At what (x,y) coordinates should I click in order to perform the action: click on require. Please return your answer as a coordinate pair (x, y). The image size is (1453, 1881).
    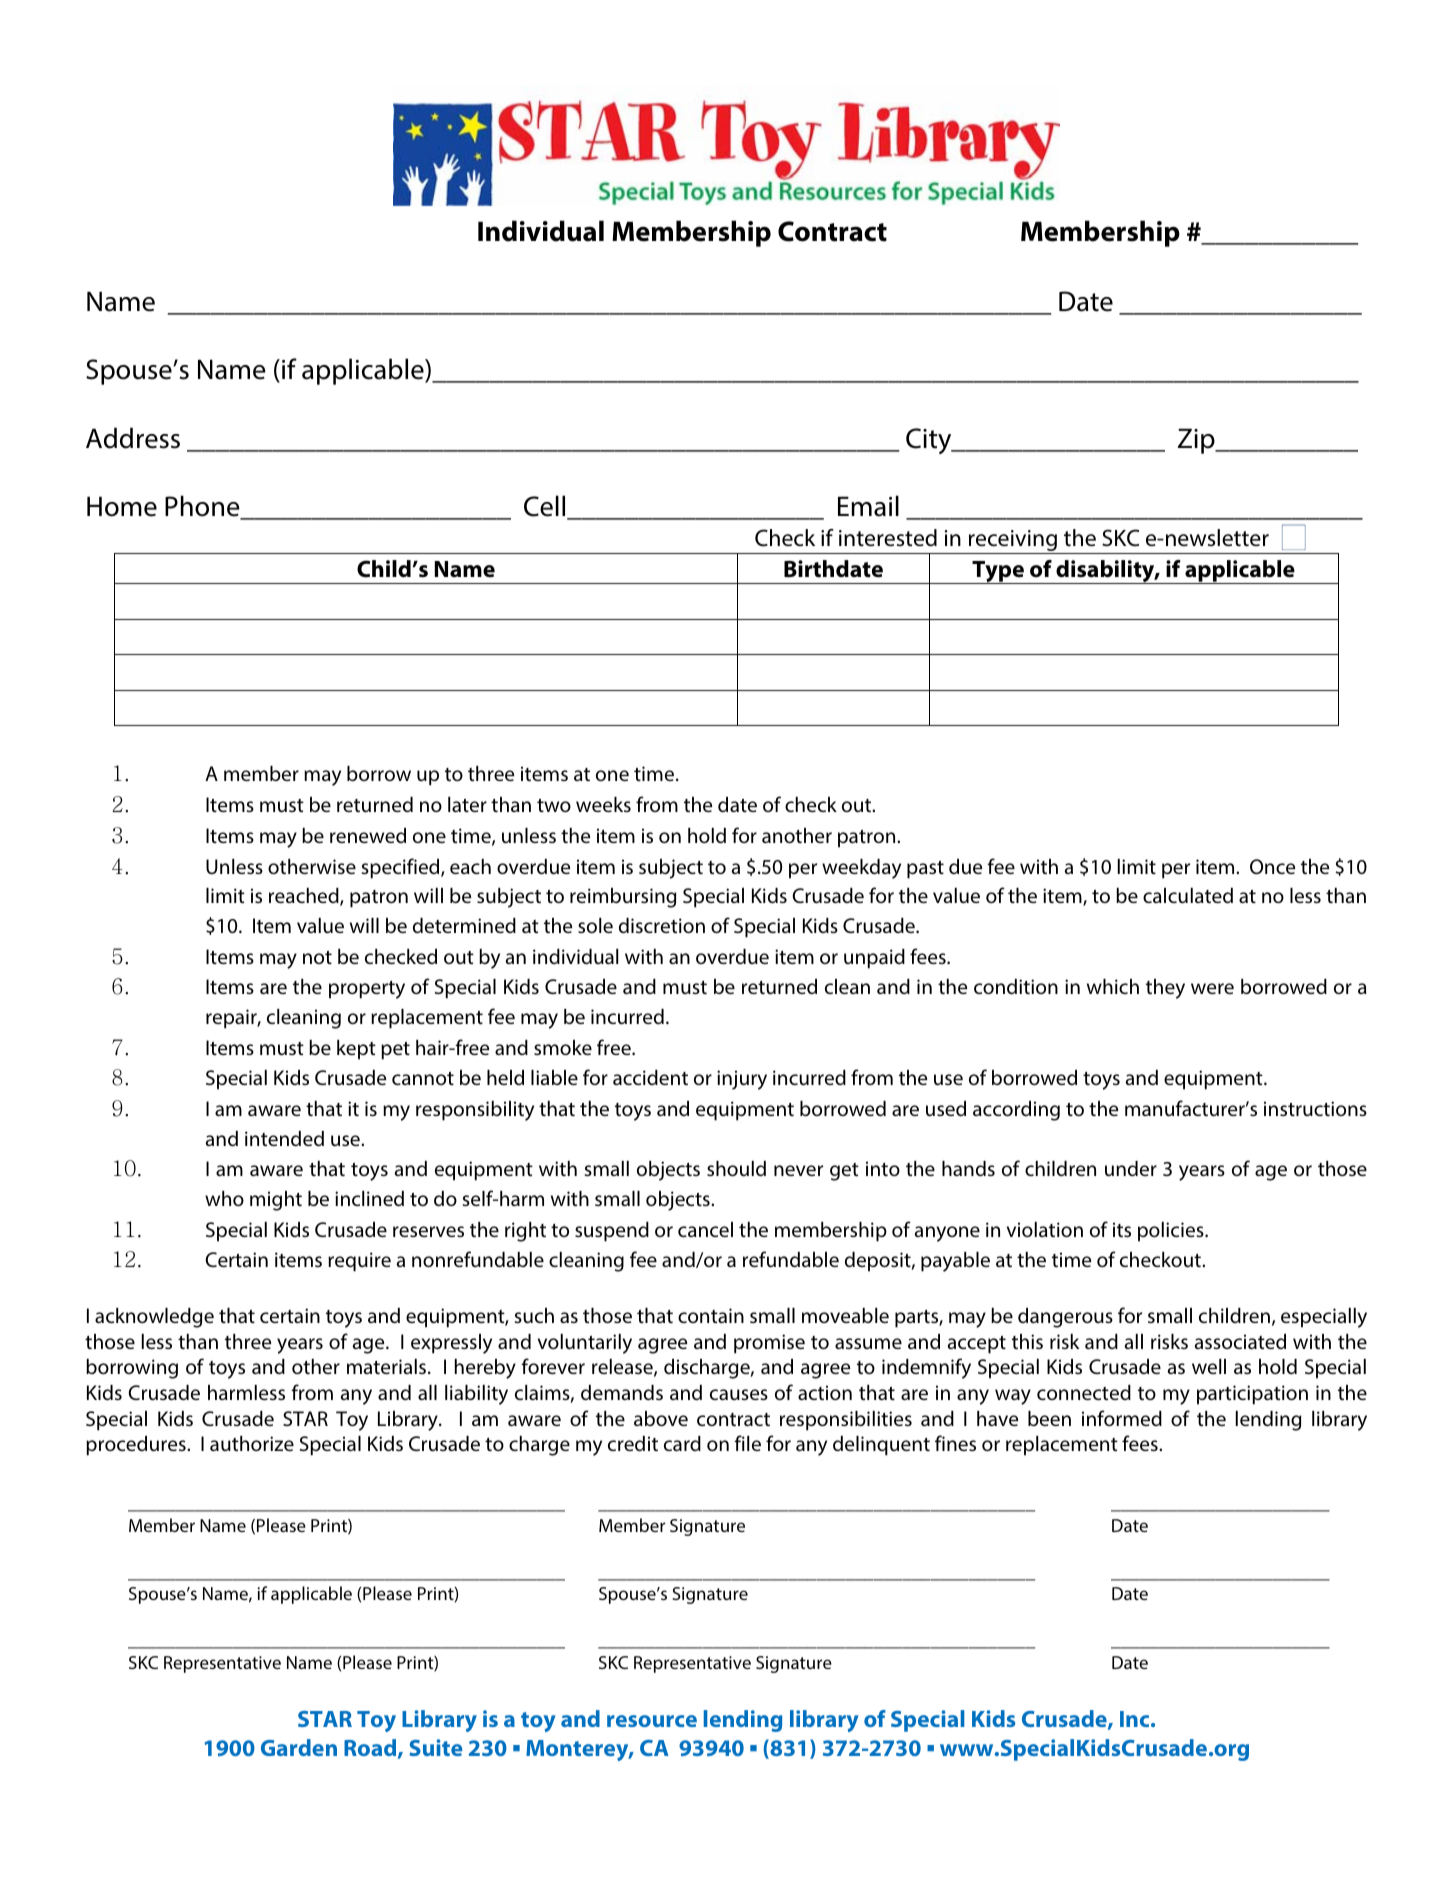
    Looking at the image, I should click on (359, 1262).
